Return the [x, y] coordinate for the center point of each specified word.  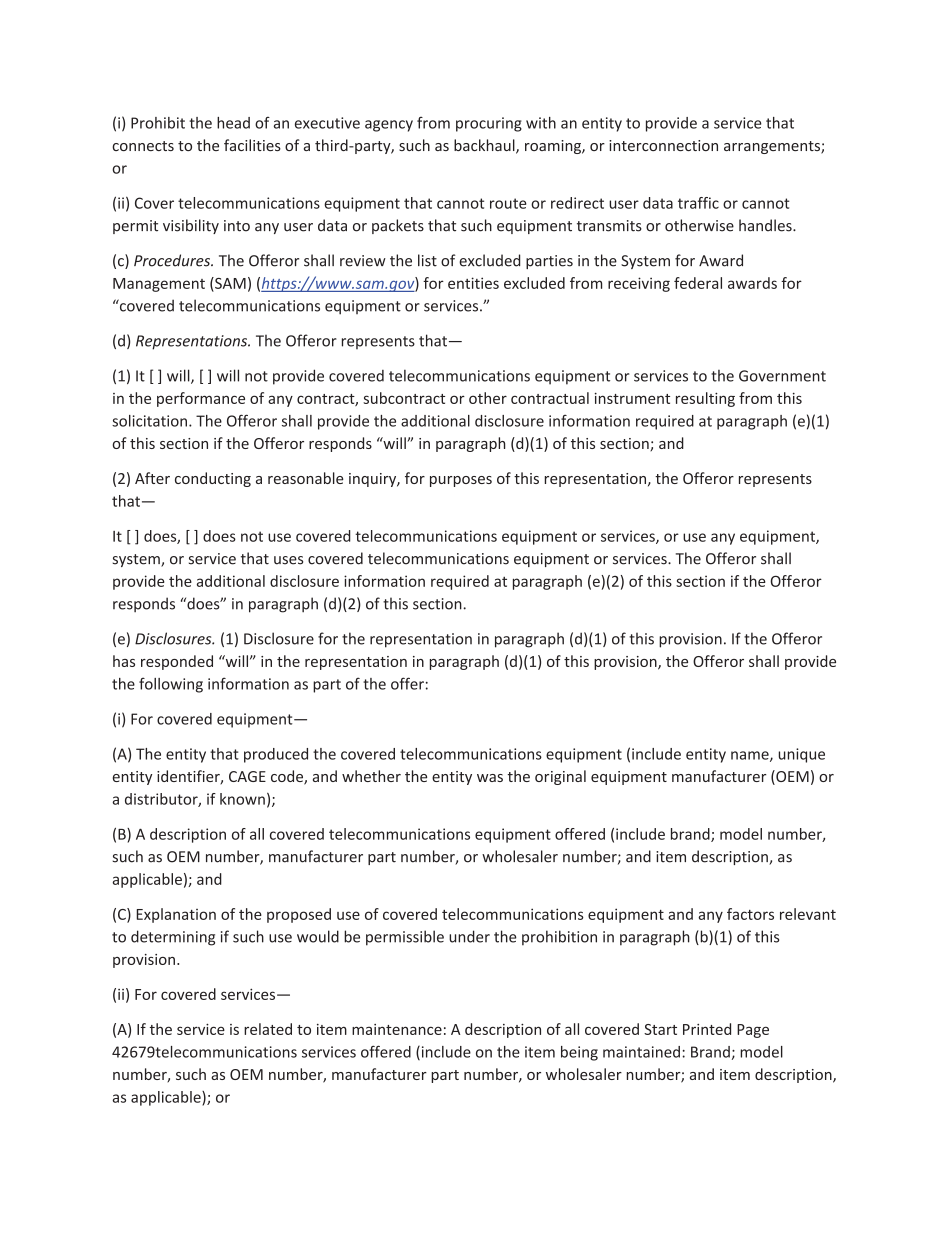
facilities [252, 145]
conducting [213, 479]
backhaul [485, 146]
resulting [705, 399]
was [490, 778]
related [268, 1029]
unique [801, 755]
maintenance [397, 1029]
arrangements [773, 147]
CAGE [247, 776]
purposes [461, 481]
